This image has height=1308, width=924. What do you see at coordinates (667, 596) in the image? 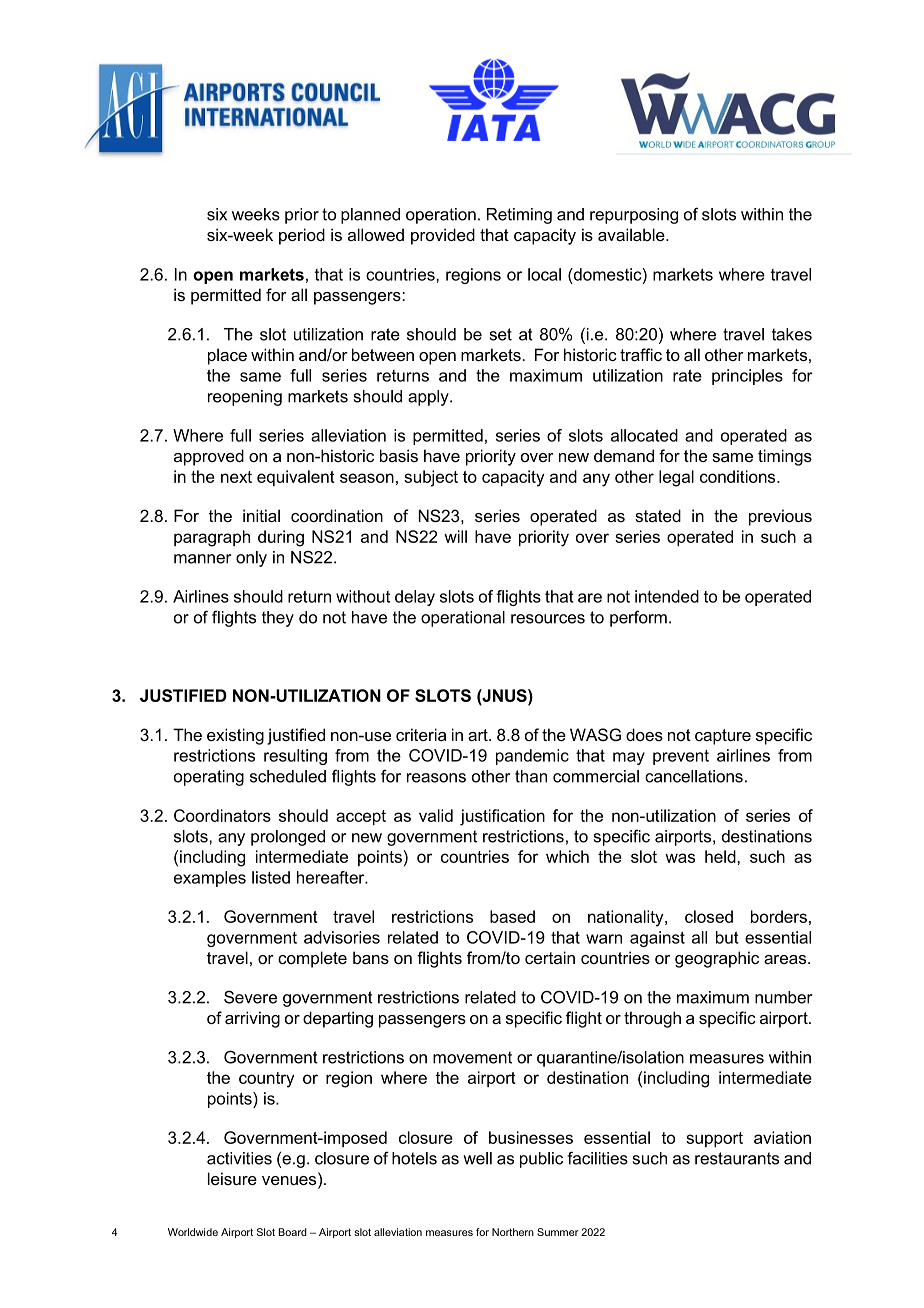
I see `intended` at bounding box center [667, 596].
